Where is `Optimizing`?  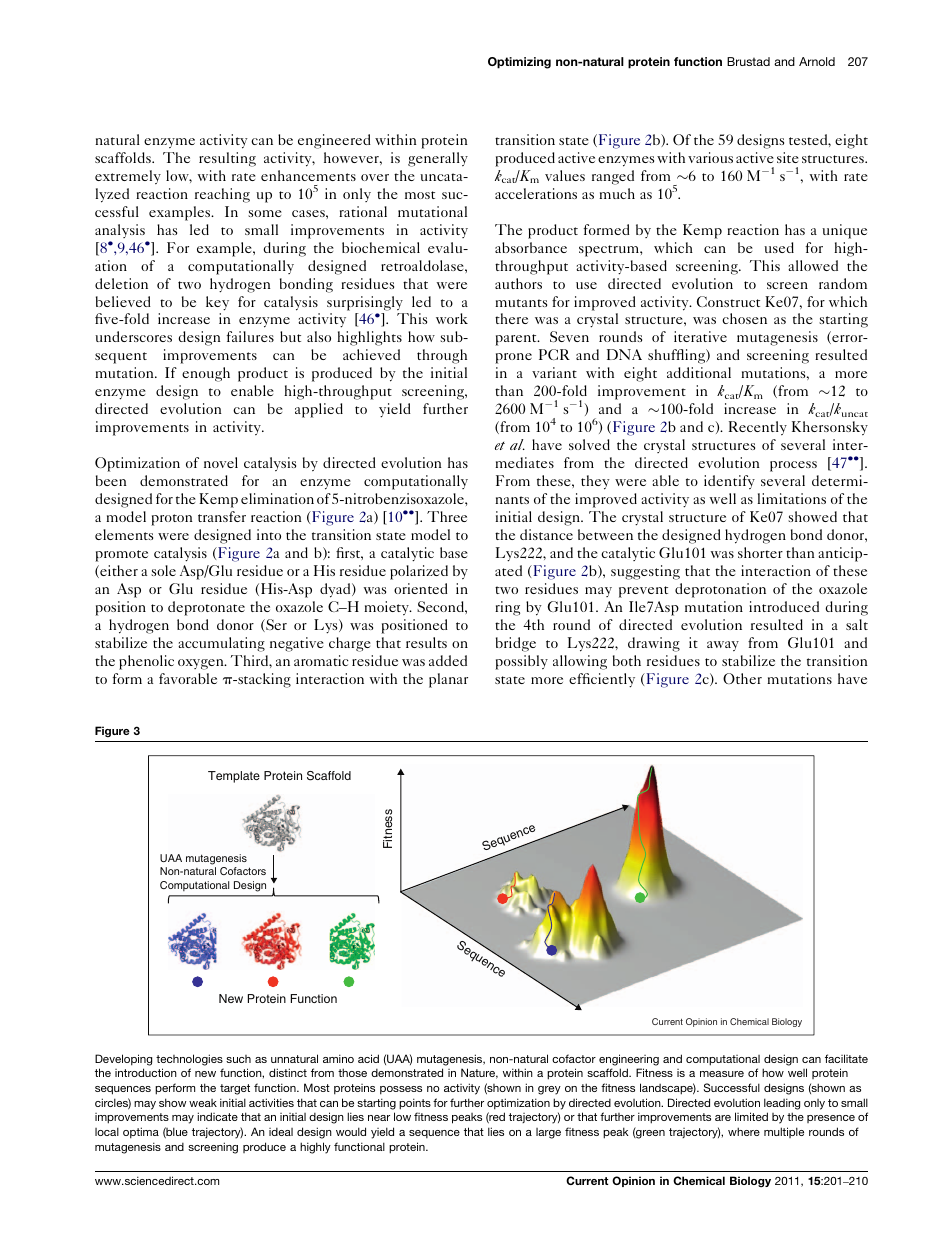
Optimizing is located at coordinates (519, 63).
